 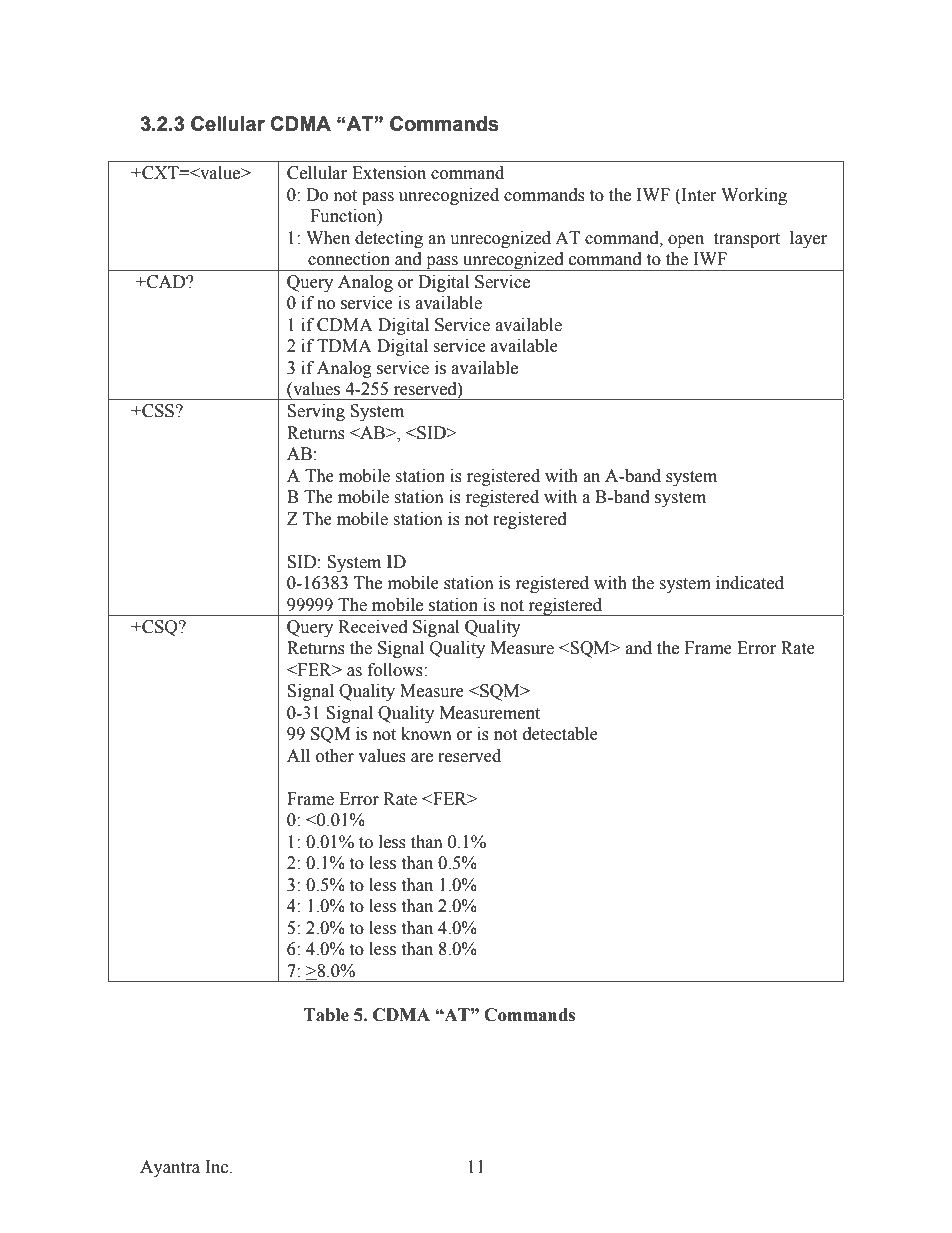 What do you see at coordinates (158, 411) in the image?
I see `CSS` at bounding box center [158, 411].
